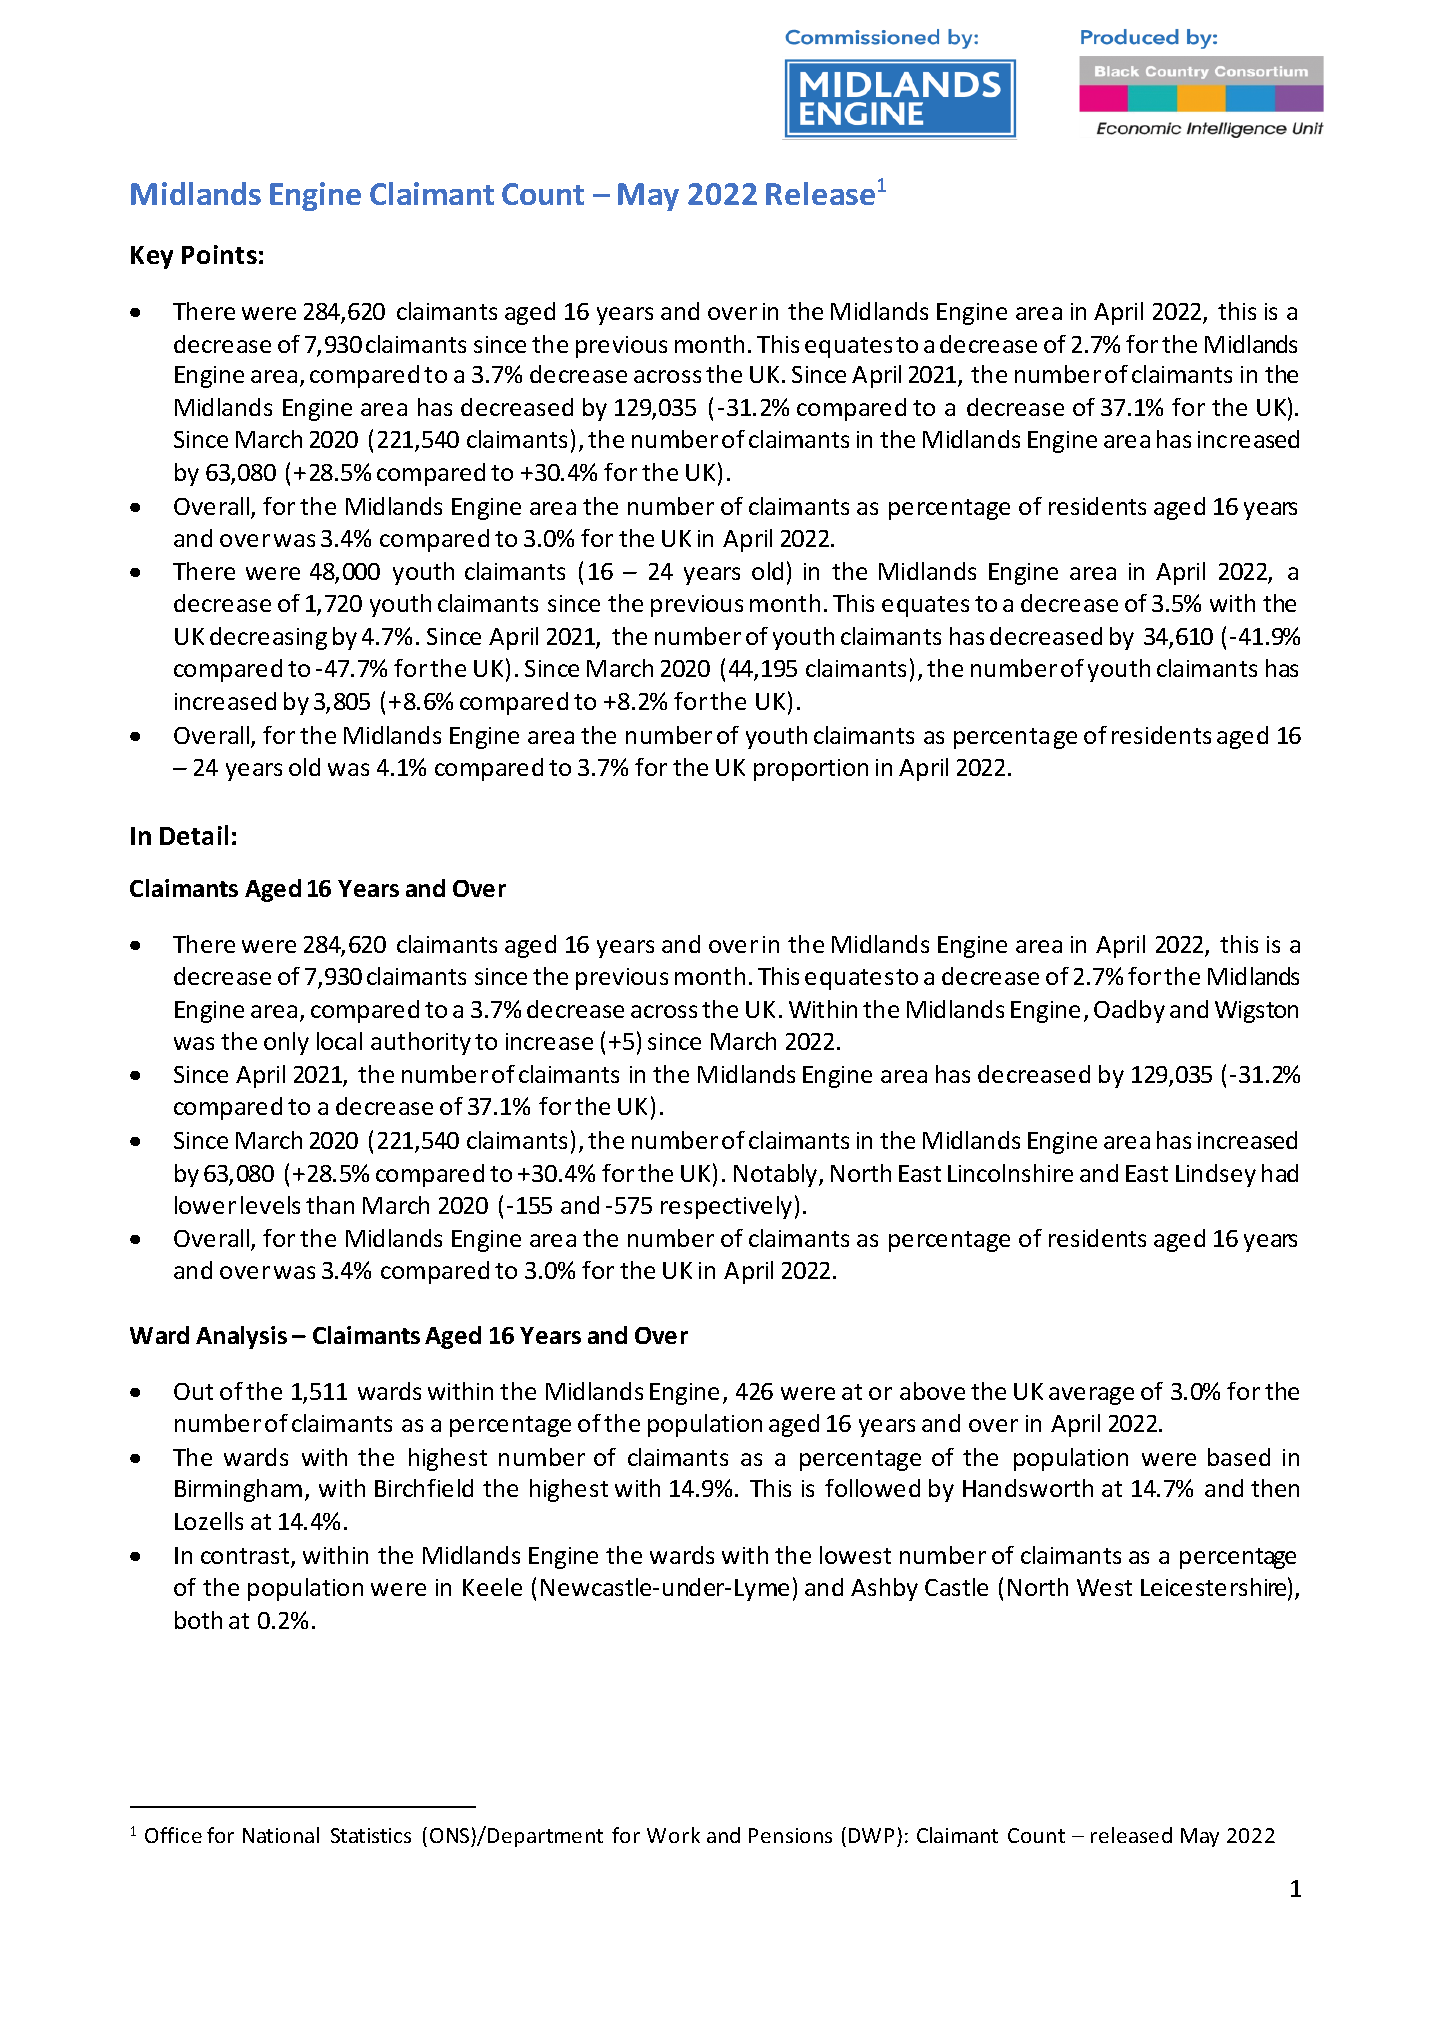  I want to click on decreasing, so click(268, 638).
